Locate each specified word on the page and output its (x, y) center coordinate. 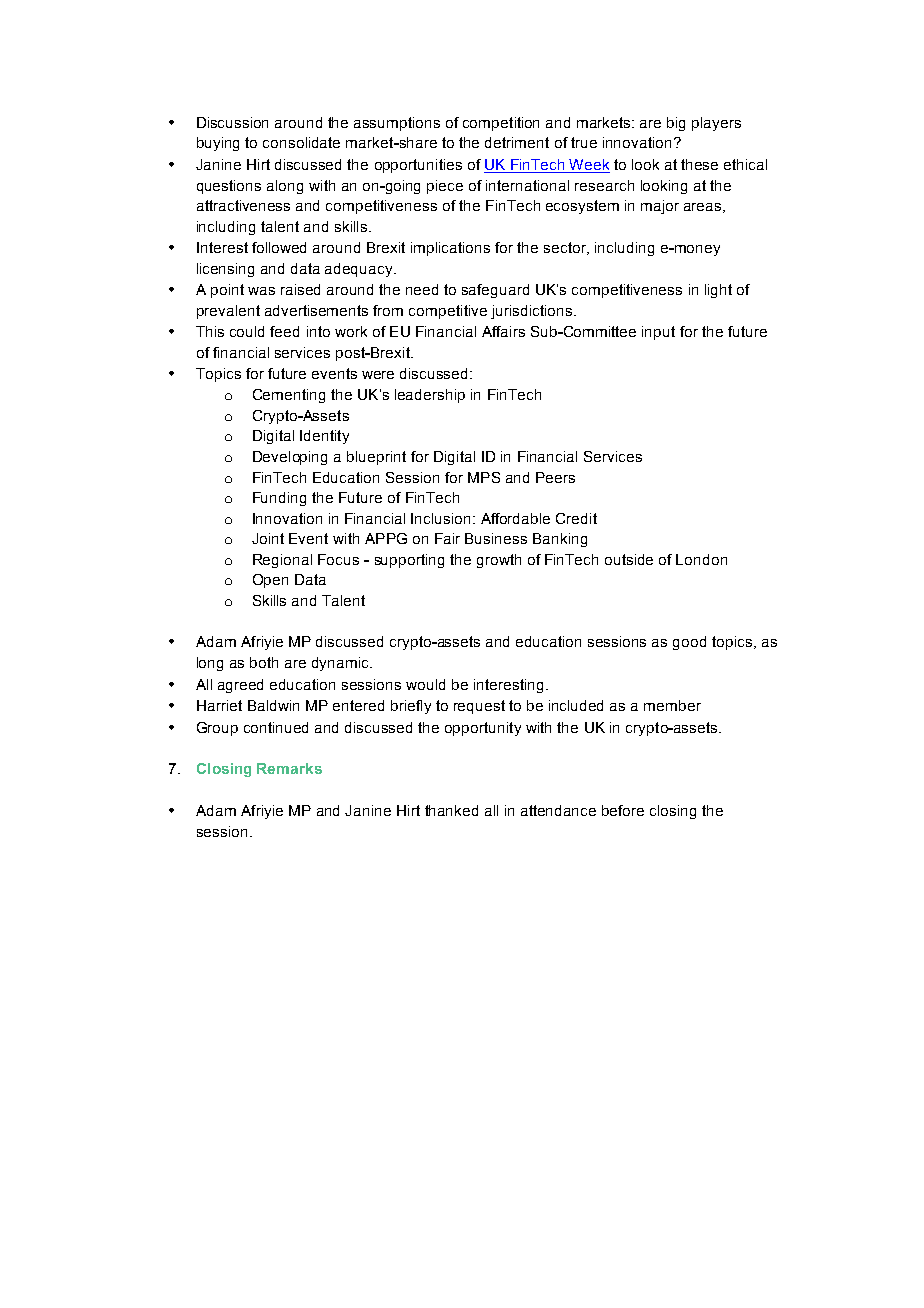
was (261, 291)
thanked (451, 810)
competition (501, 124)
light (718, 291)
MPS (484, 477)
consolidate (301, 142)
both (264, 662)
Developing (290, 458)
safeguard (495, 291)
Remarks (289, 768)
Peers (555, 477)
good (689, 643)
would (425, 684)
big (676, 124)
